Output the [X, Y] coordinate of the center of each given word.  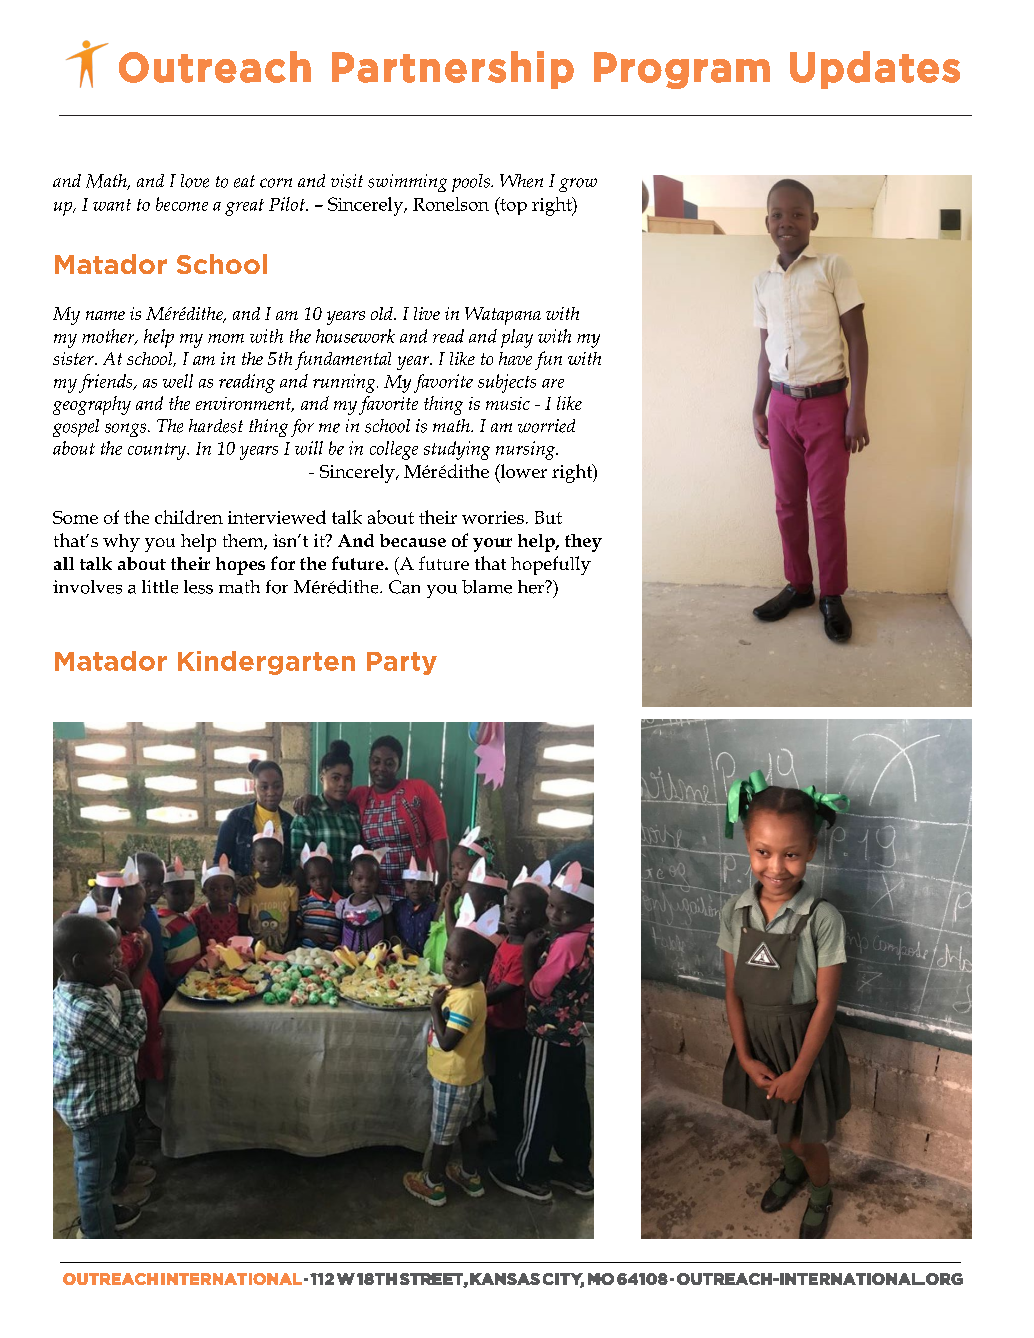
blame [487, 587]
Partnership [453, 70]
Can [404, 587]
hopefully [551, 565]
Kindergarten [266, 663]
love [195, 181]
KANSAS [505, 1279]
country [158, 451]
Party [402, 663]
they [583, 543]
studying [457, 450]
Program [682, 70]
